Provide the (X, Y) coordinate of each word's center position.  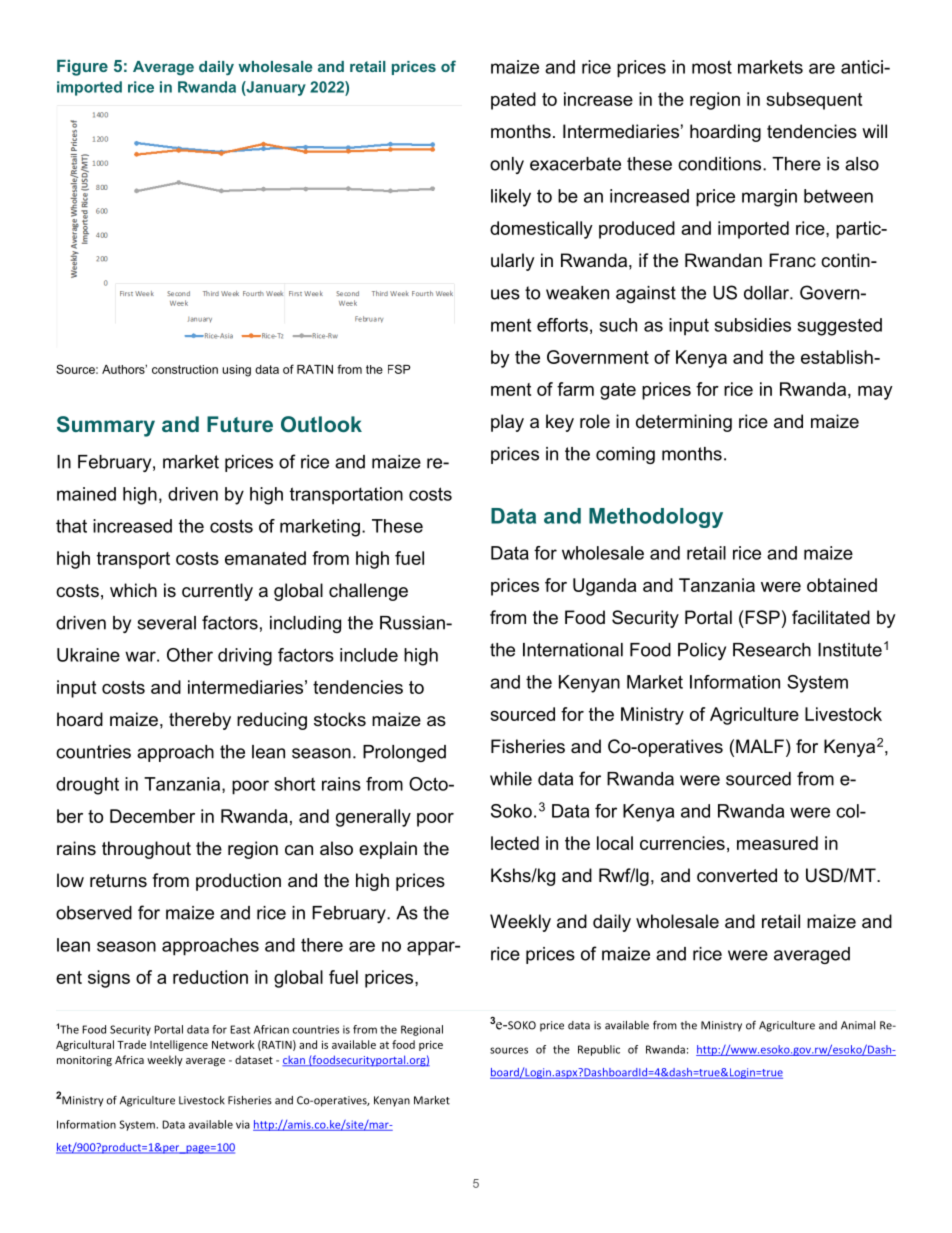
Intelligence (179, 1045)
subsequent (814, 101)
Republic (599, 1050)
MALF (760, 746)
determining (684, 423)
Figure (82, 68)
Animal (858, 1025)
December (152, 816)
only (507, 165)
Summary (106, 426)
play (507, 423)
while (511, 779)
